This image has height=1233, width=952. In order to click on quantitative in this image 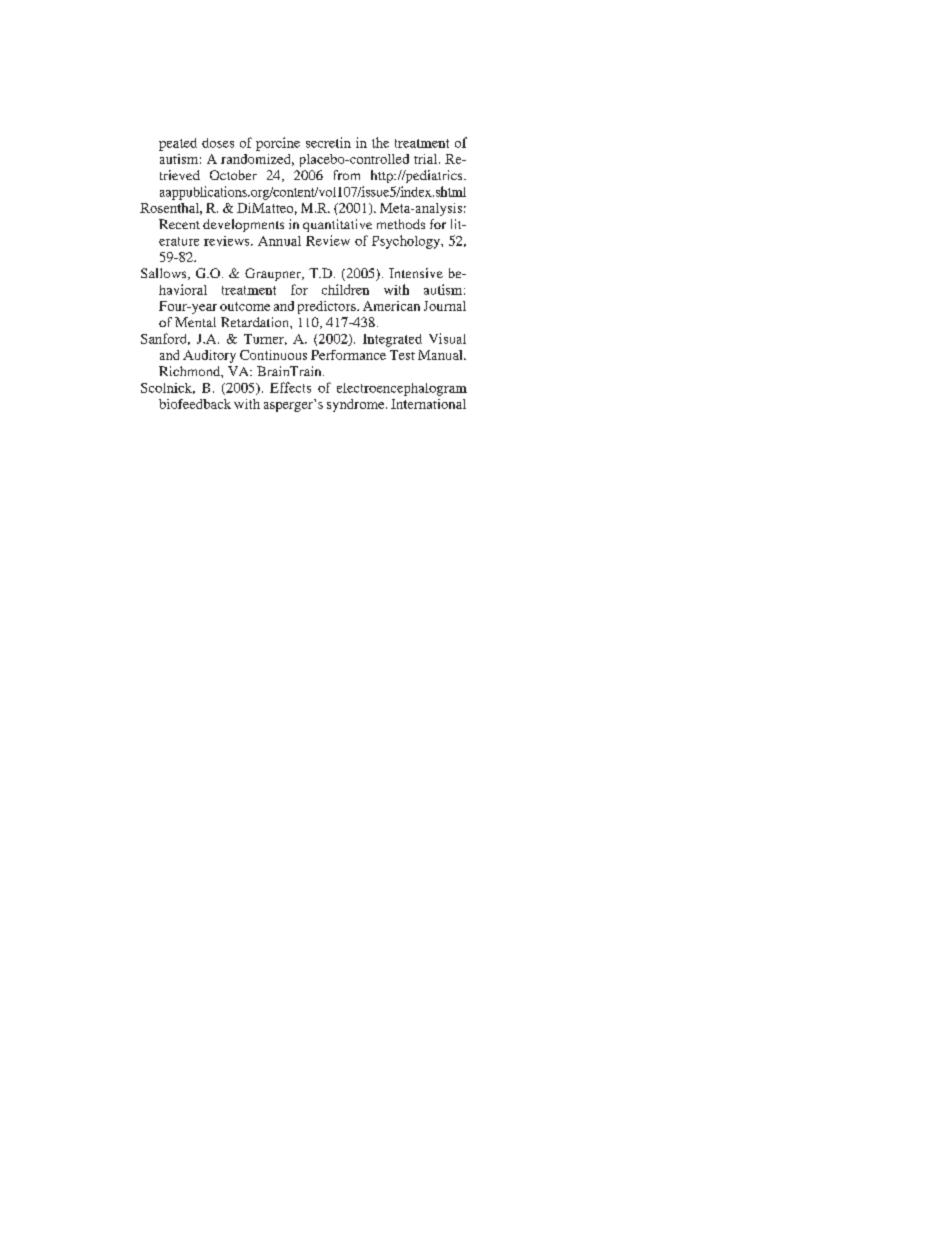, I will do `click(337, 225)`.
